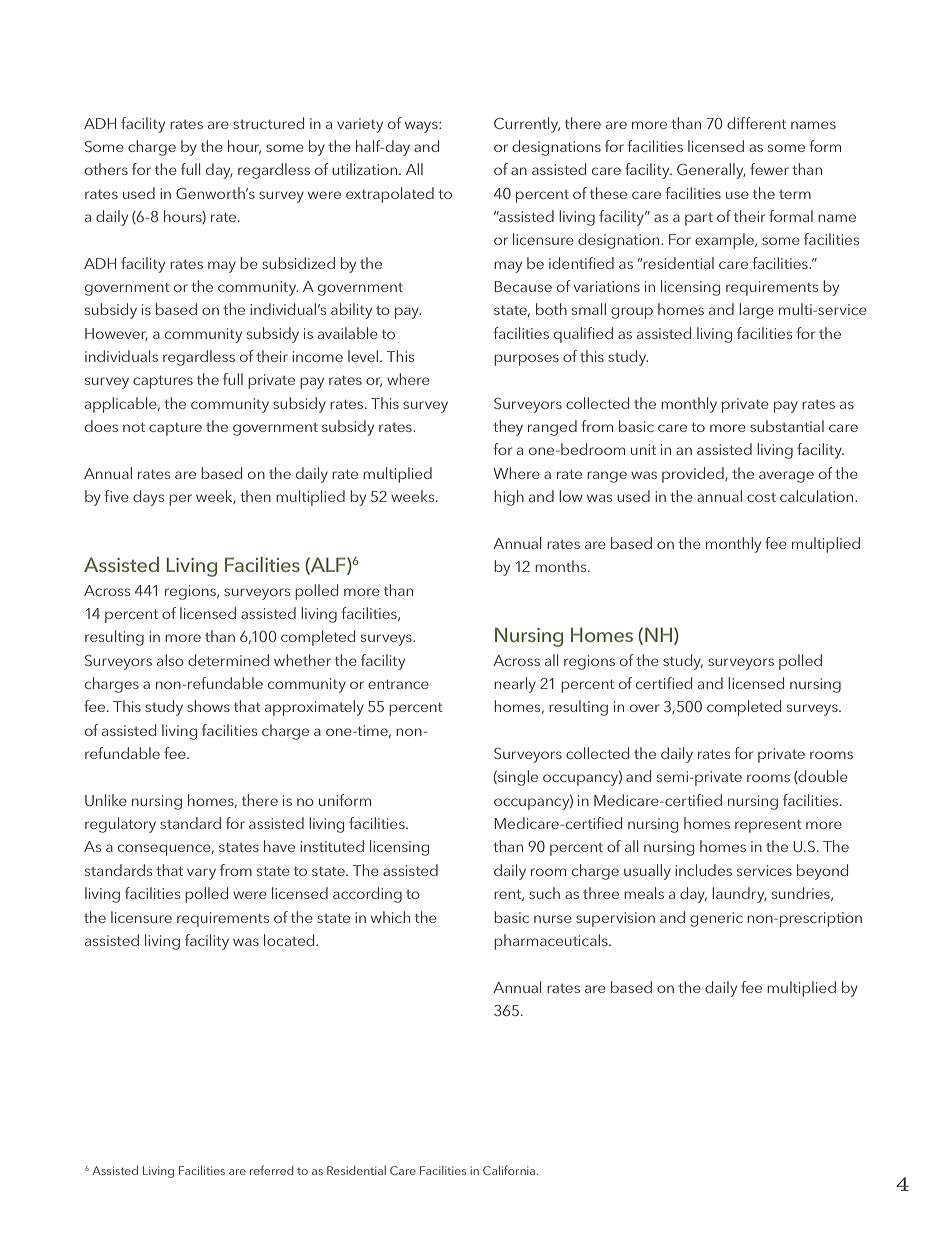 The image size is (952, 1233). I want to click on vary, so click(201, 874).
